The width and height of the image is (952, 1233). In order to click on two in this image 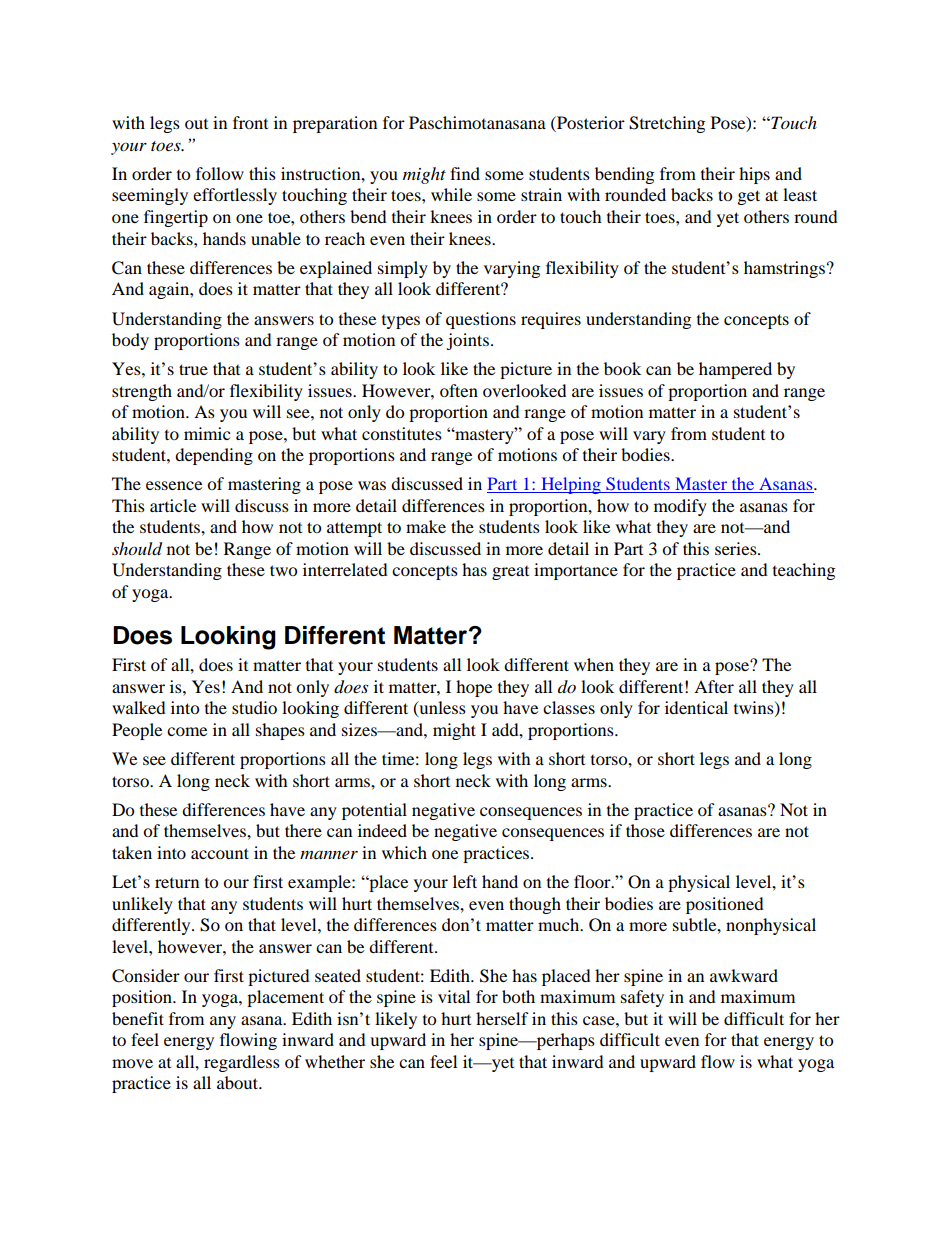, I will do `click(283, 570)`.
